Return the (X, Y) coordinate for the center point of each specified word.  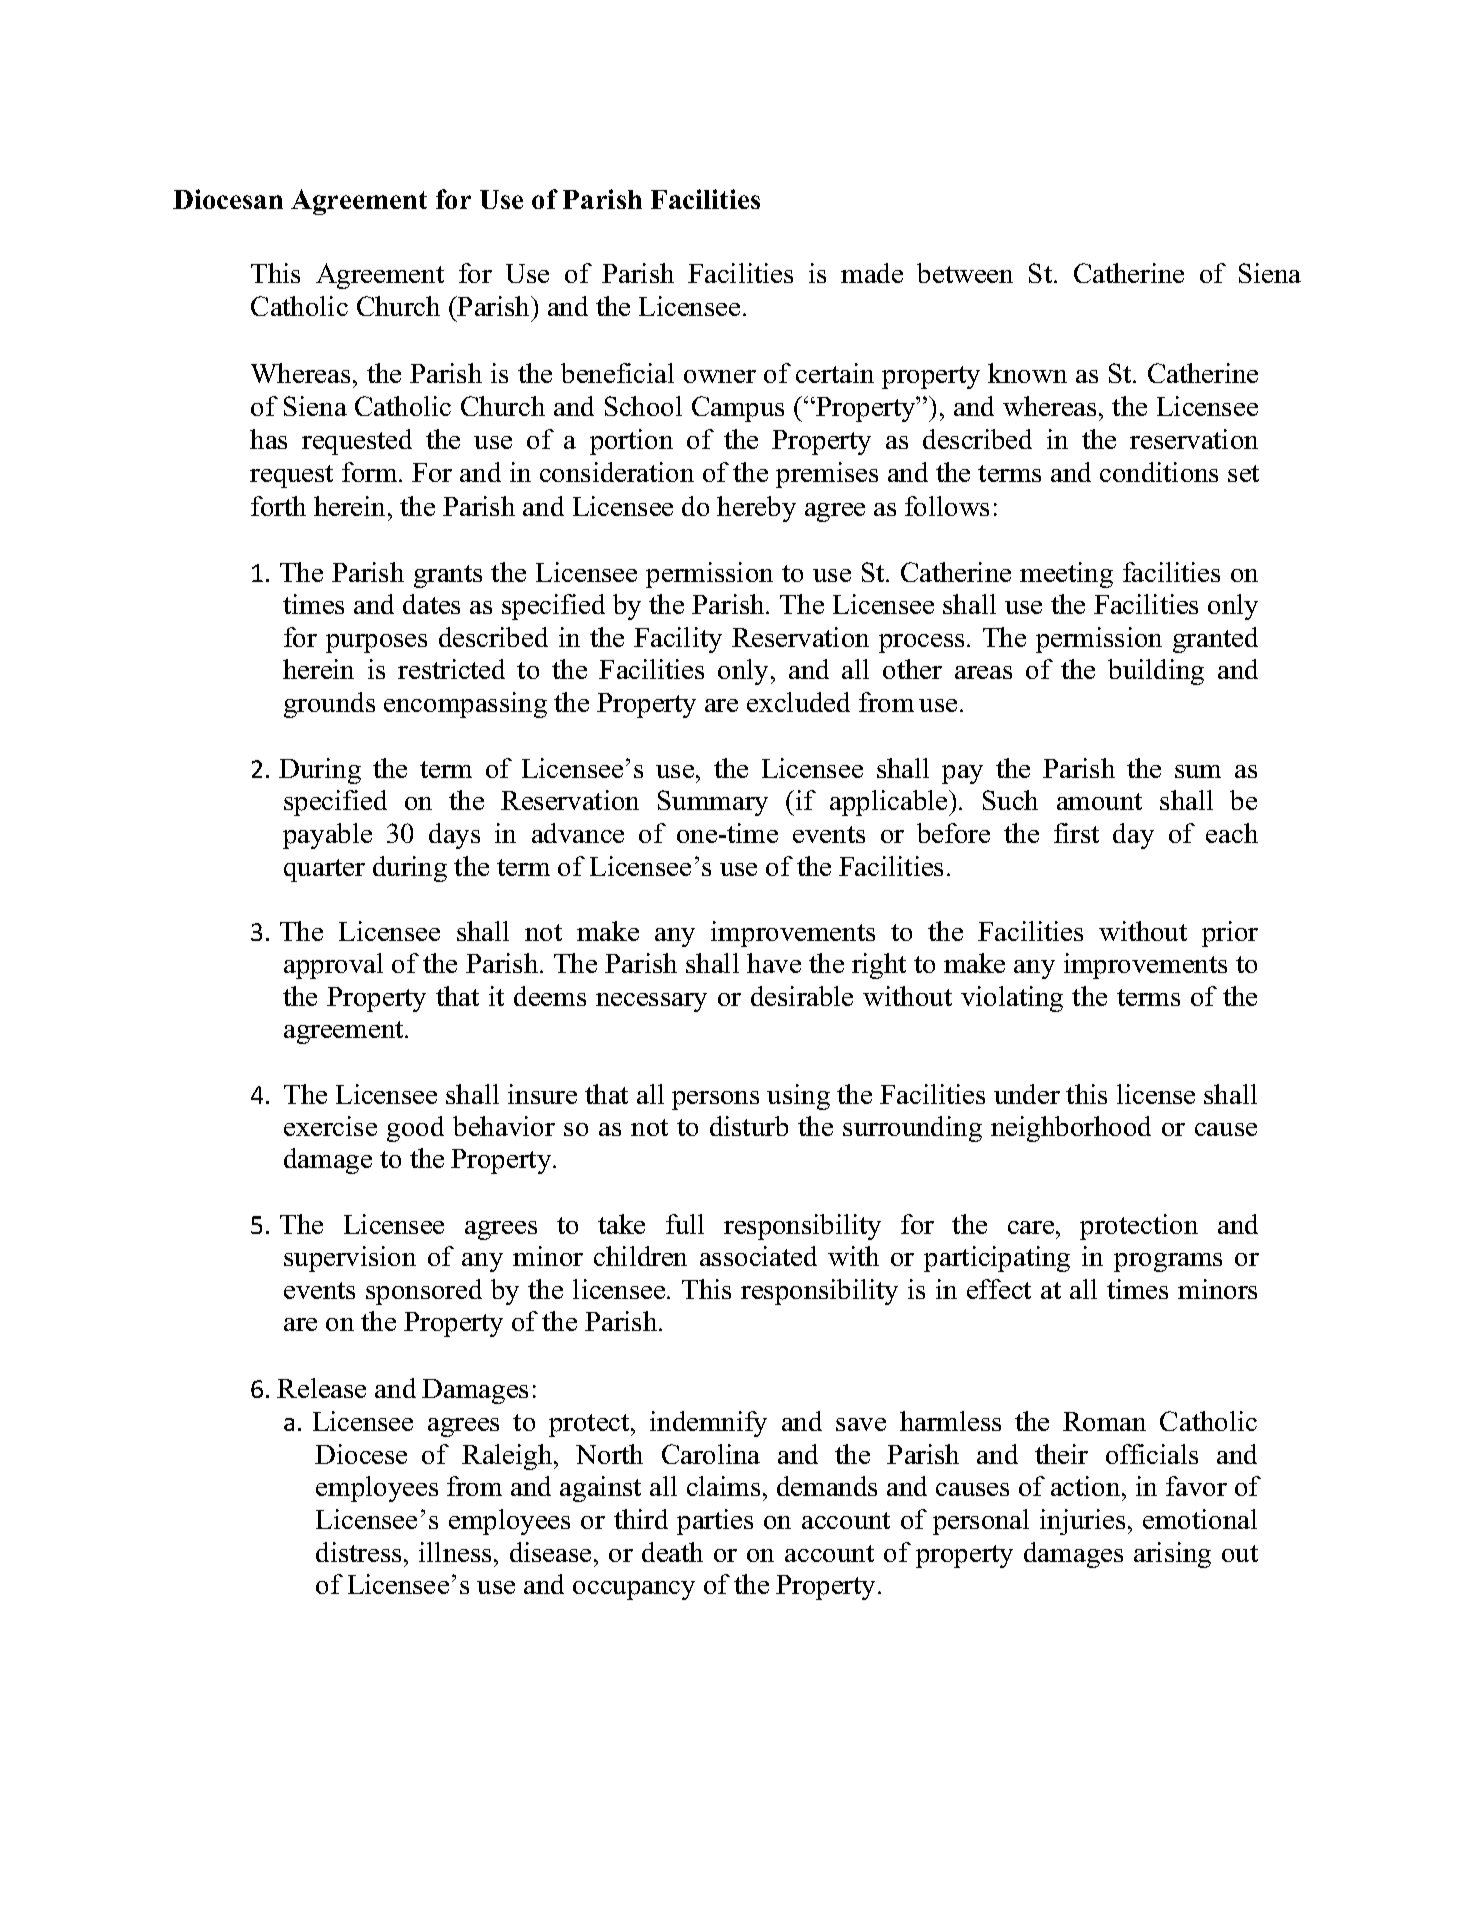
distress (358, 1552)
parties (715, 1522)
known (1027, 373)
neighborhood (1071, 1129)
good (415, 1129)
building (1156, 672)
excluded (798, 702)
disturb (749, 1126)
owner (720, 376)
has (268, 439)
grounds (329, 705)
